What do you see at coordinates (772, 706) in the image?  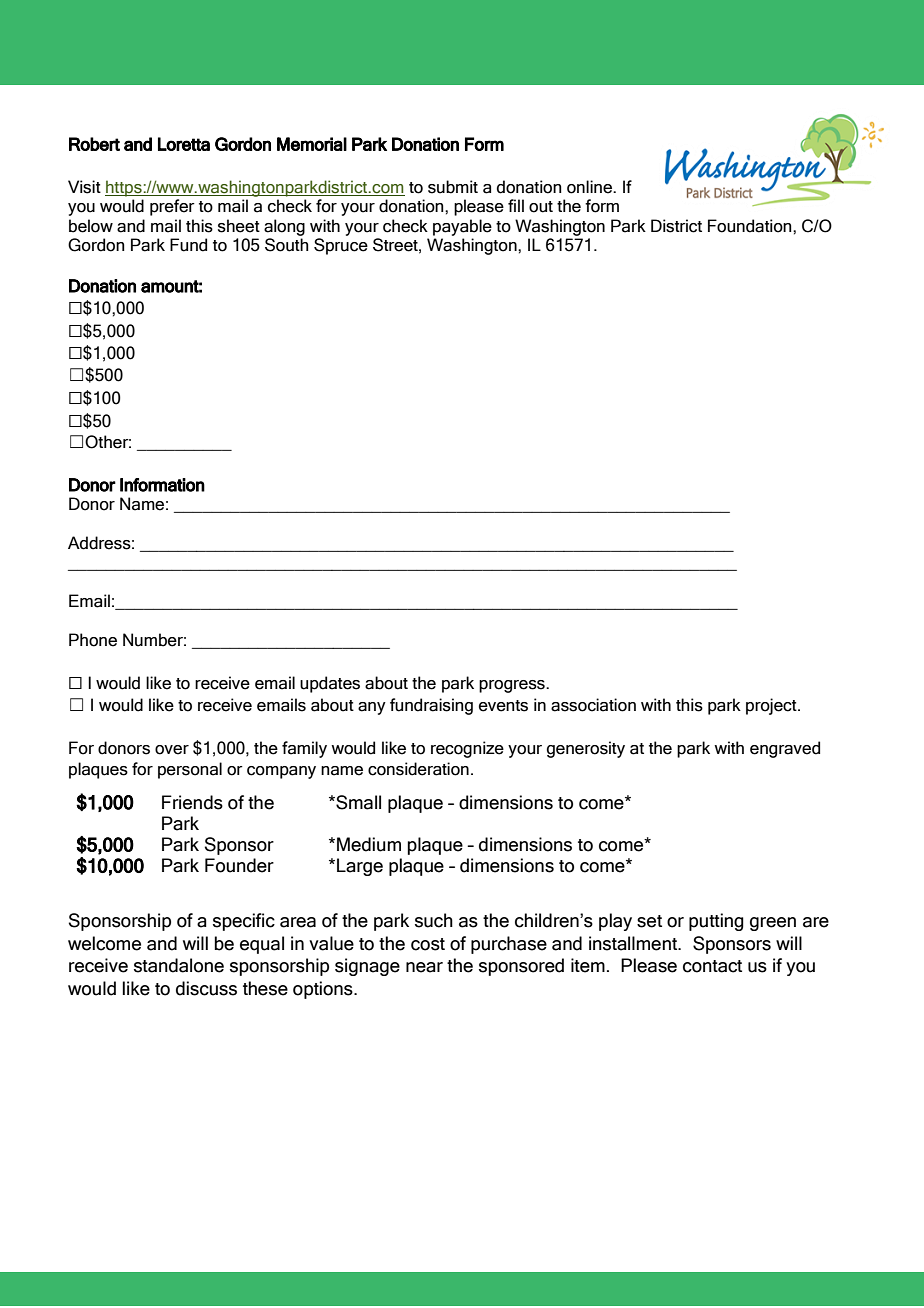 I see `project` at bounding box center [772, 706].
